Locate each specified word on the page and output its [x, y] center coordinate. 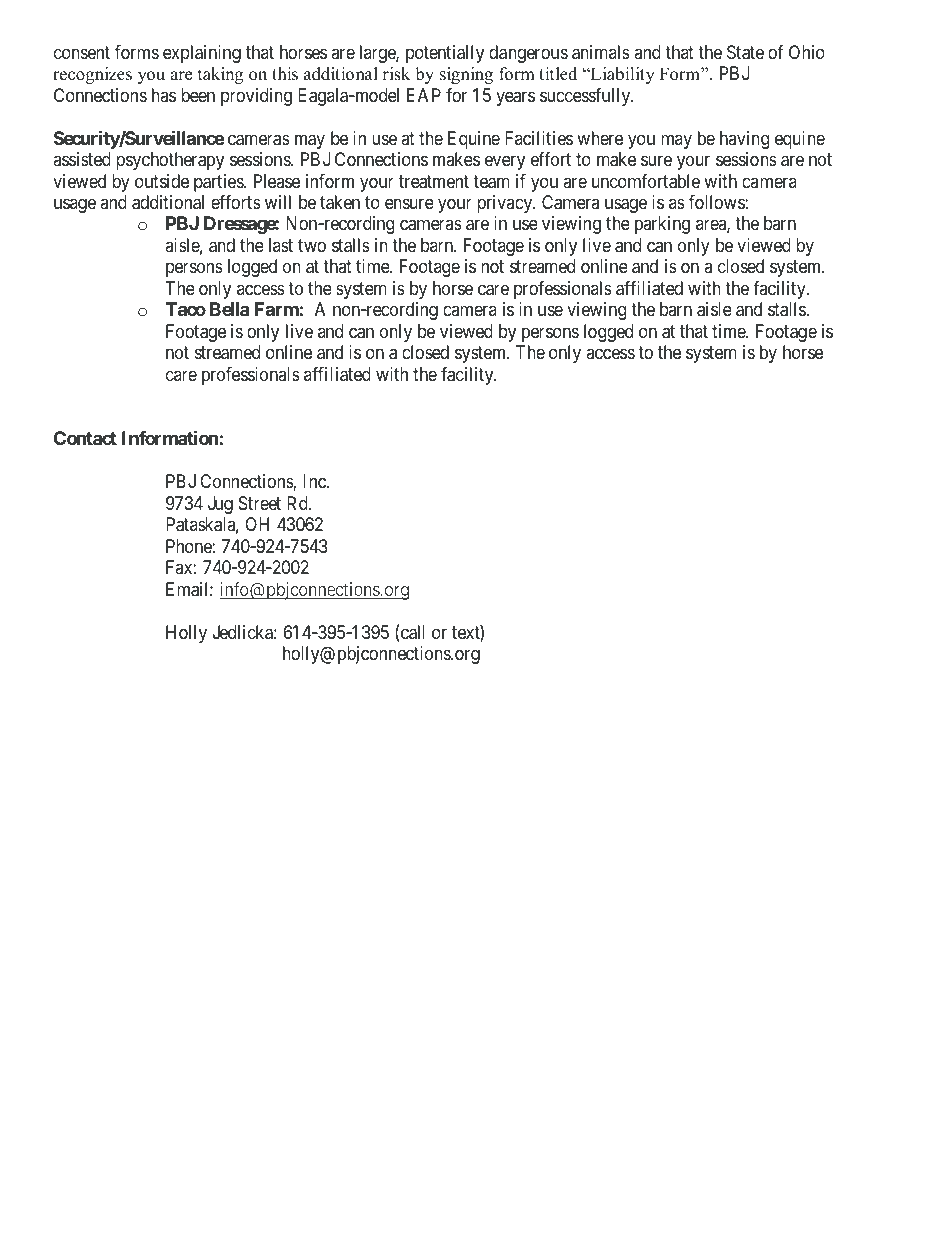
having [744, 140]
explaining [202, 54]
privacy [506, 204]
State [745, 52]
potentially [445, 54]
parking [662, 225]
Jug [220, 505]
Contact [85, 438]
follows [717, 202]
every [505, 163]
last [281, 245]
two [312, 245]
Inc [315, 481]
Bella [229, 309]
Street [260, 503]
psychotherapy [170, 161]
